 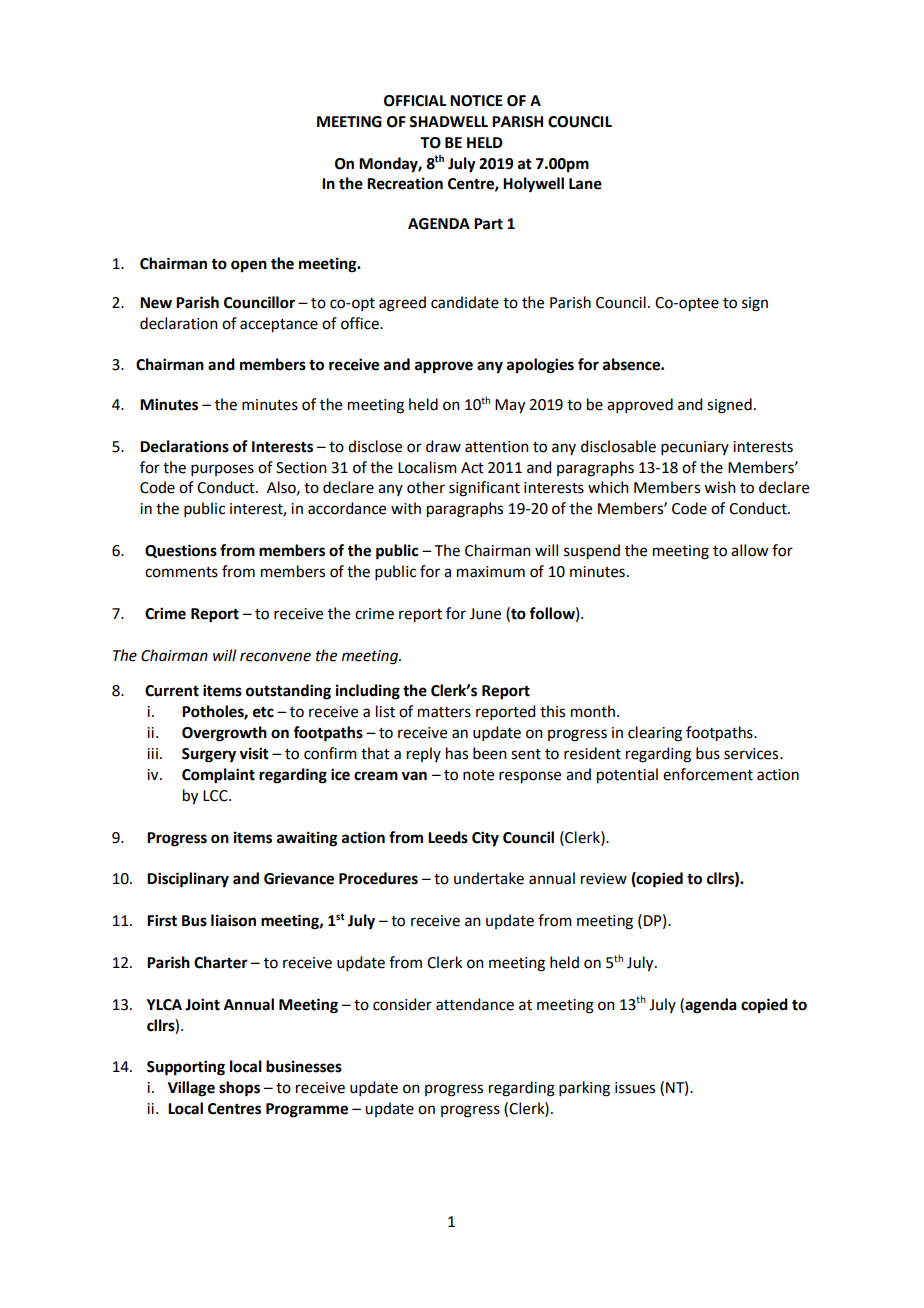 I want to click on review, so click(x=604, y=879).
